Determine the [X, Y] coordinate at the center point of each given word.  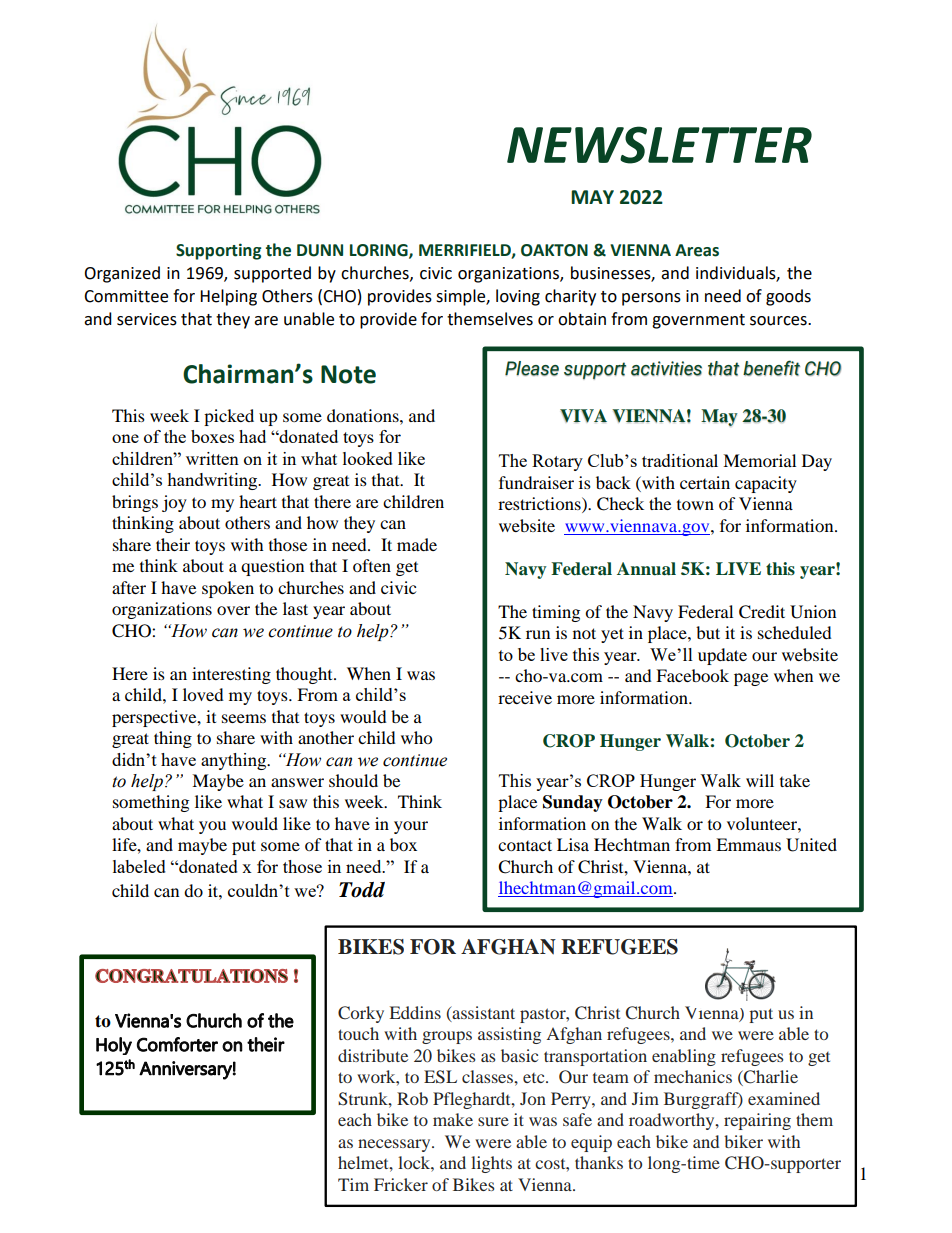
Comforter [177, 1044]
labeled [139, 866]
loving [518, 297]
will [760, 780]
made [417, 544]
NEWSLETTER [659, 145]
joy [174, 503]
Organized [122, 274]
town [695, 505]
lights [491, 1164]
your [411, 827]
